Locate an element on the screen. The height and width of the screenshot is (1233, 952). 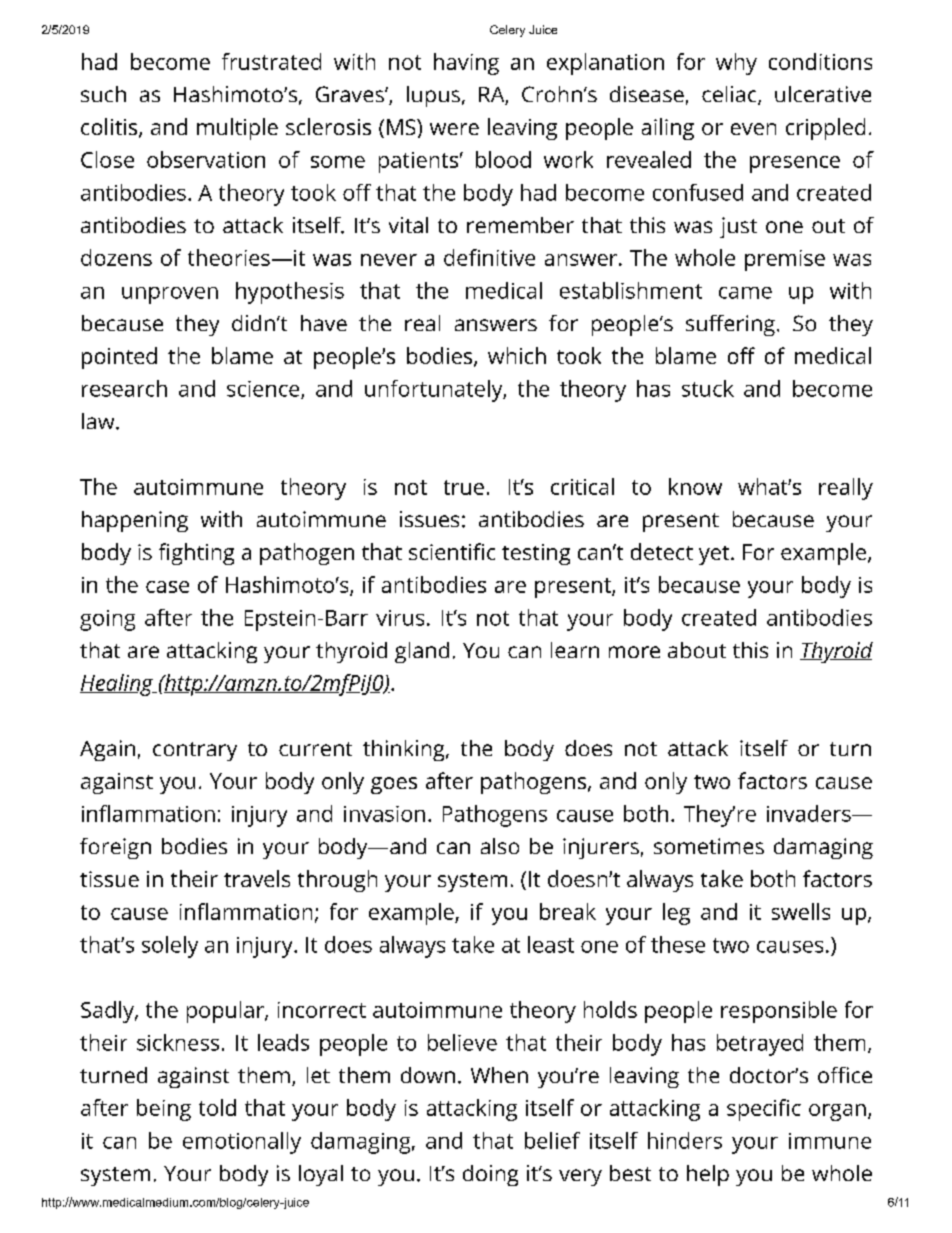
about is located at coordinates (697, 650).
